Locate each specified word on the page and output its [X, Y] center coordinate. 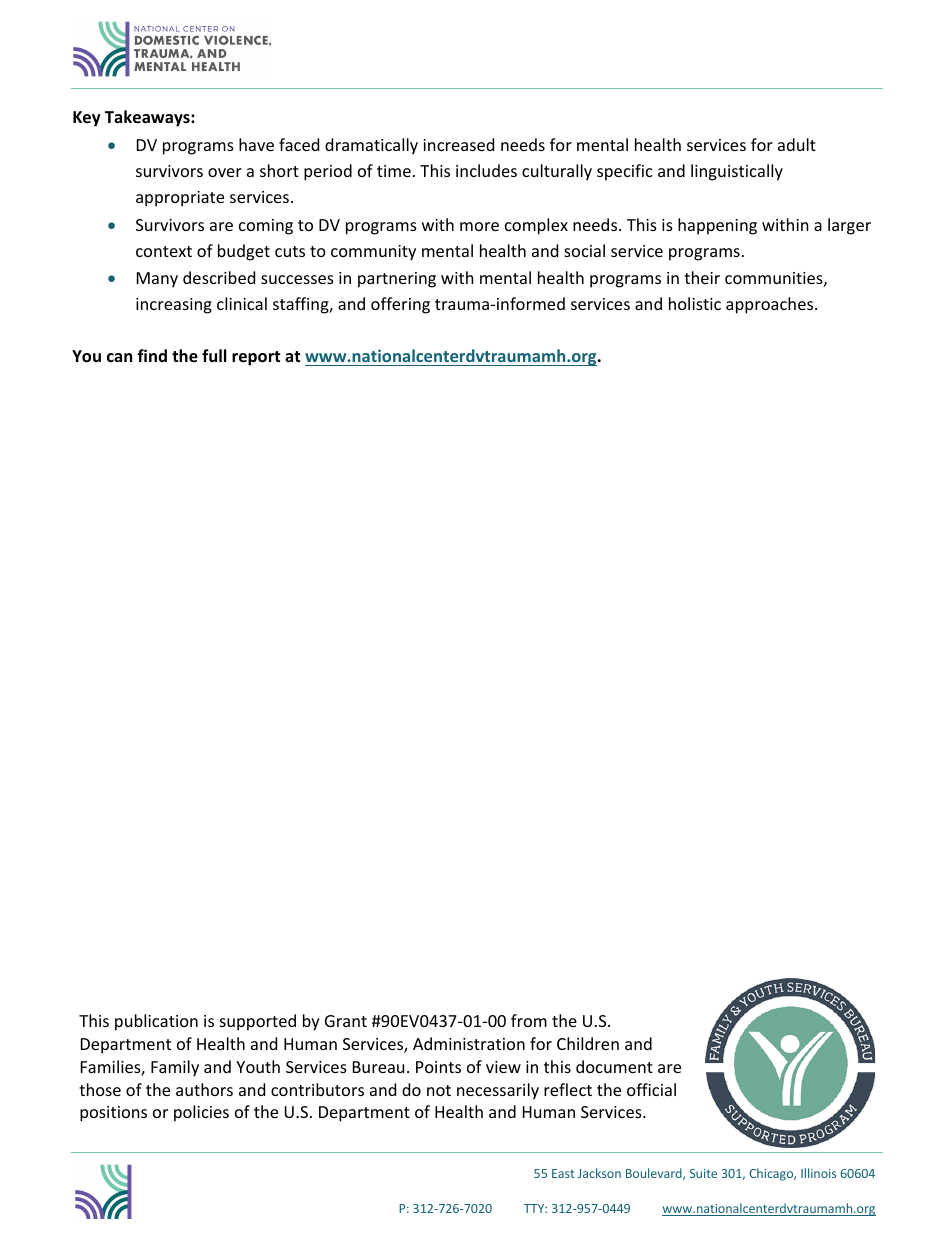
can [119, 357]
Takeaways [148, 118]
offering [400, 305]
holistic [695, 303]
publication [156, 1022]
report [256, 358]
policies [201, 1113]
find [152, 355]
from [529, 1020]
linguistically [737, 172]
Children [588, 1043]
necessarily [498, 1091]
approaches [771, 305]
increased [458, 144]
